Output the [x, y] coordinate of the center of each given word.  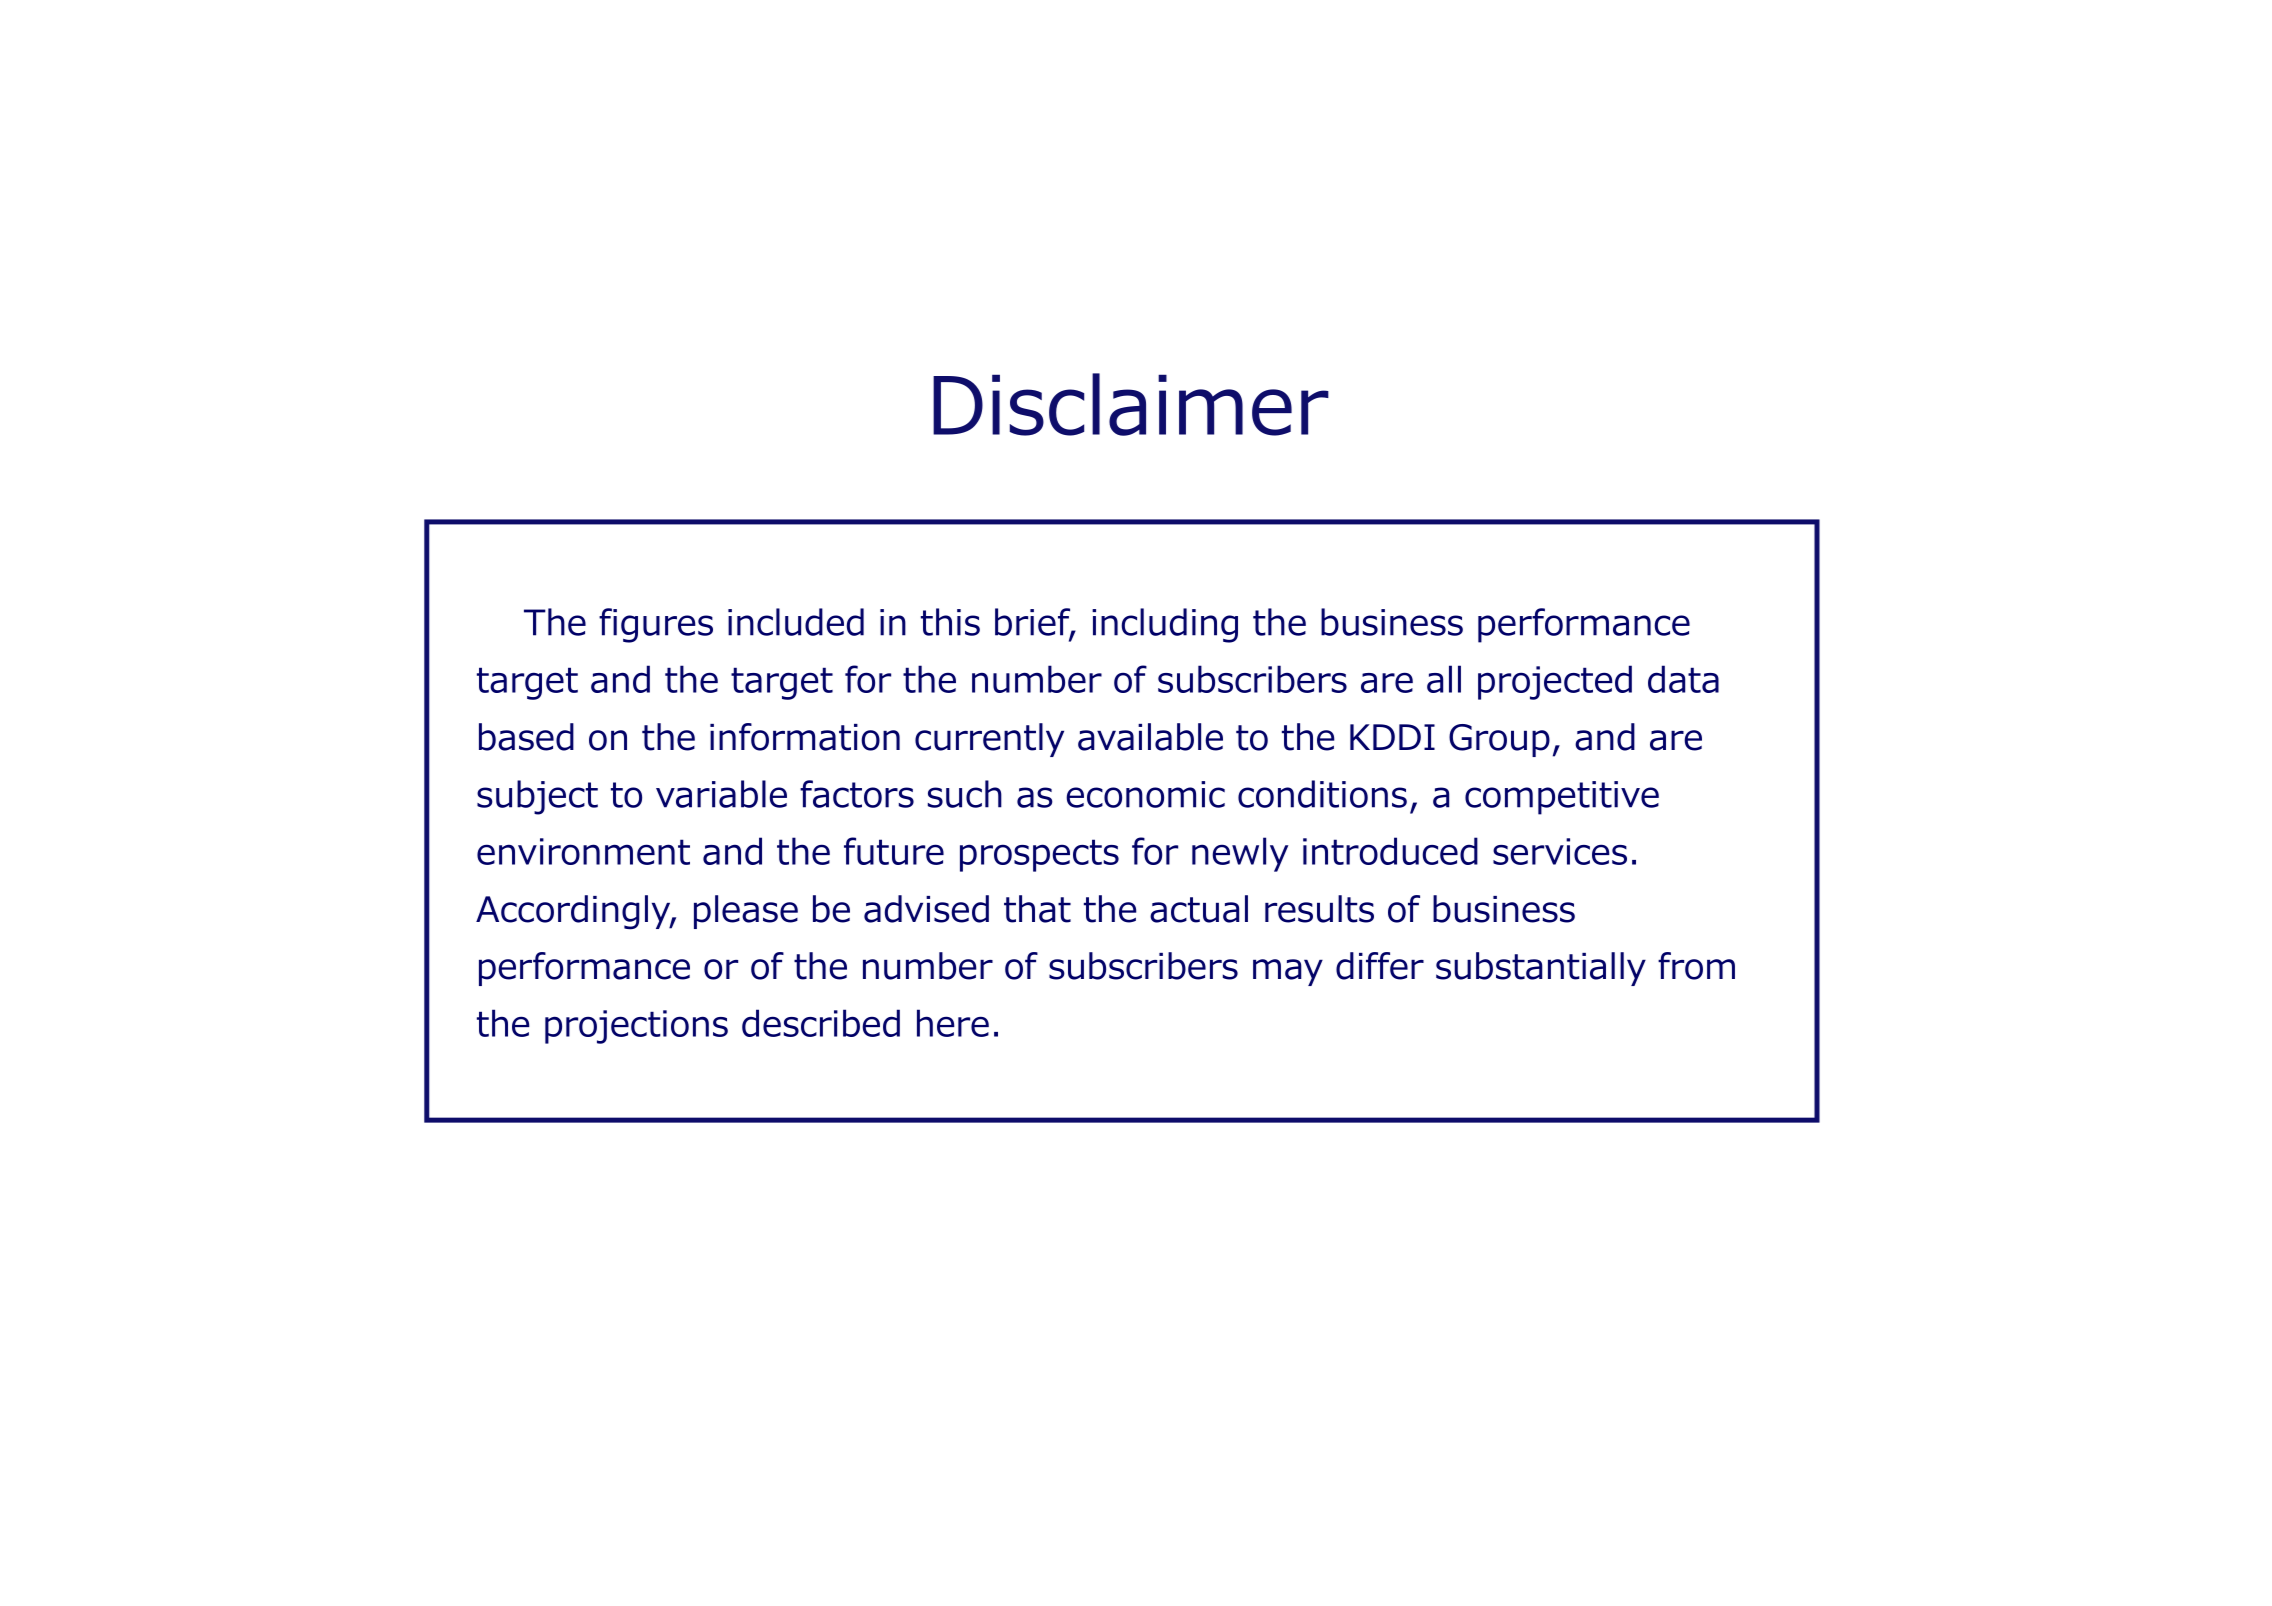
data [1683, 679]
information [805, 737]
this [950, 622]
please [746, 912]
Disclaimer [1131, 404]
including [1165, 625]
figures [656, 625]
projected [1555, 682]
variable [721, 794]
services [1560, 851]
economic [1145, 794]
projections [636, 1027]
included [796, 622]
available [1150, 737]
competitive [1562, 798]
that [1037, 909]
